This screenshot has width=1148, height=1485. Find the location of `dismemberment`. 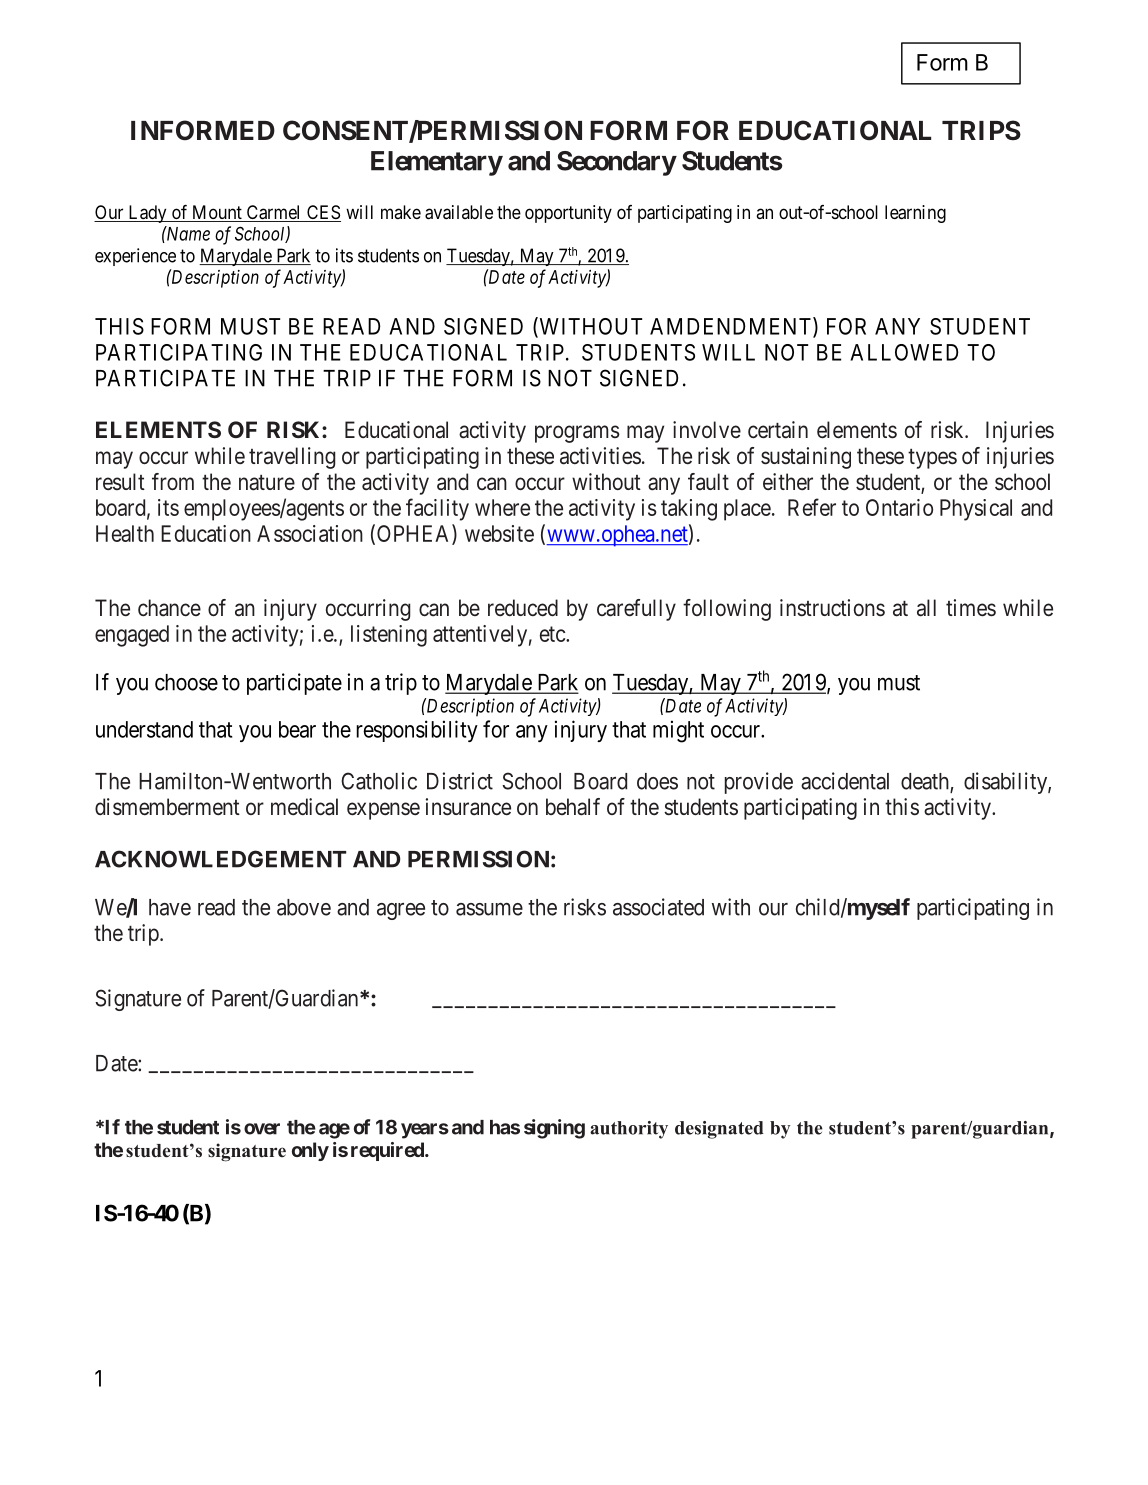

dismemberment is located at coordinates (167, 807).
